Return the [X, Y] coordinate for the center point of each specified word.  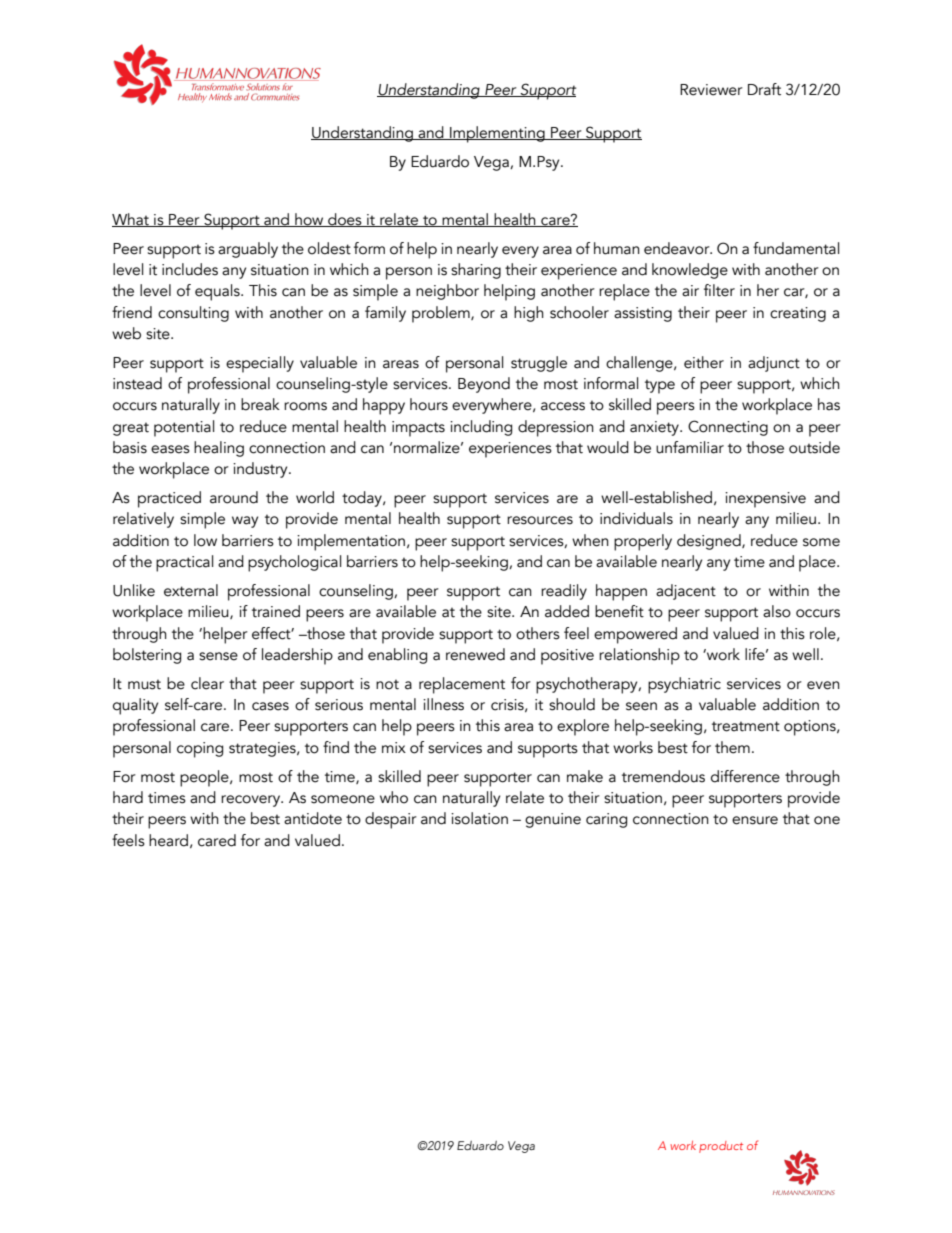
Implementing [497, 134]
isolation [479, 818]
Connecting [728, 428]
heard [168, 840]
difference [745, 776]
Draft [764, 89]
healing [219, 449]
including [481, 428]
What [131, 220]
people [205, 778]
